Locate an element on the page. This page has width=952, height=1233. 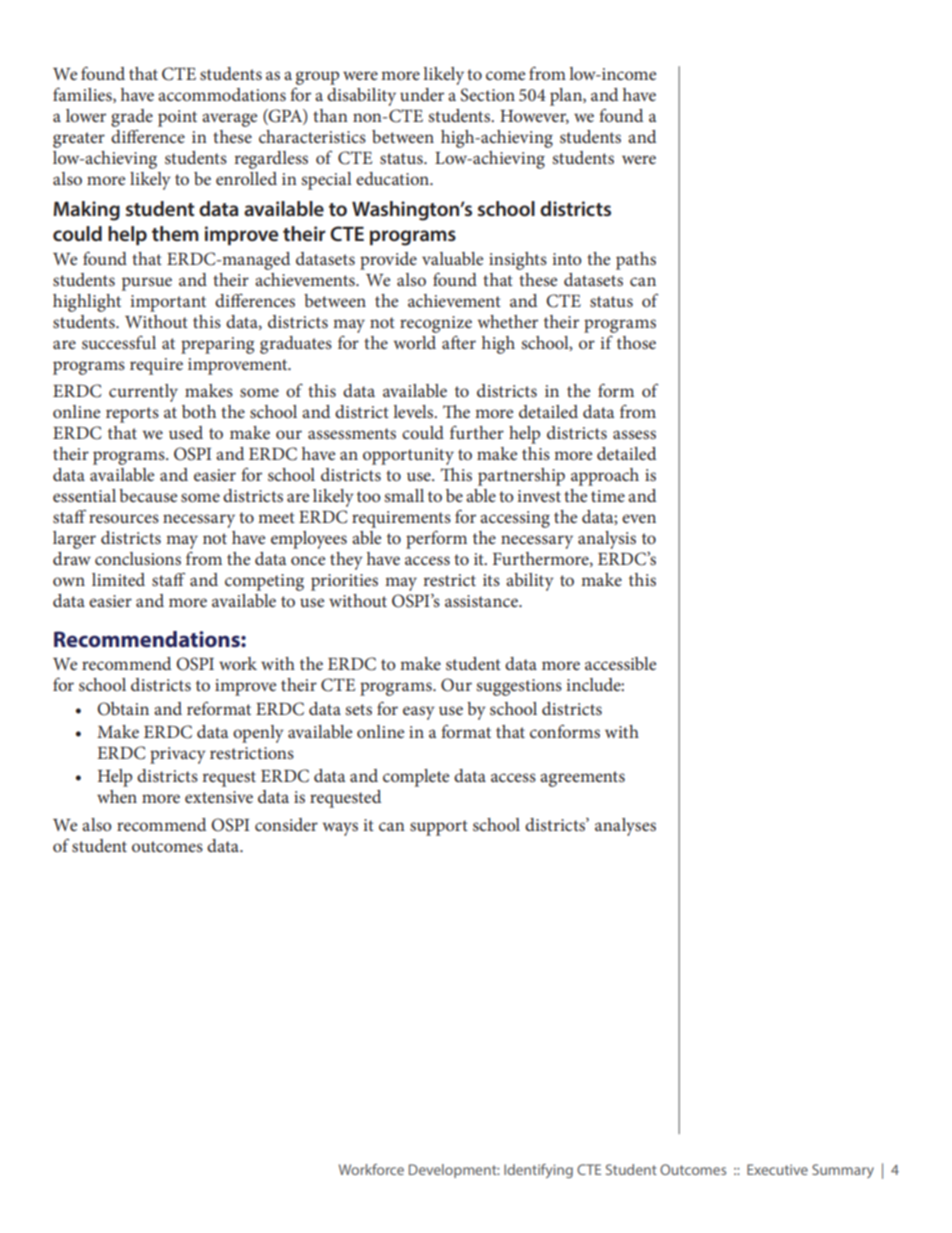
Executive is located at coordinates (777, 1169).
